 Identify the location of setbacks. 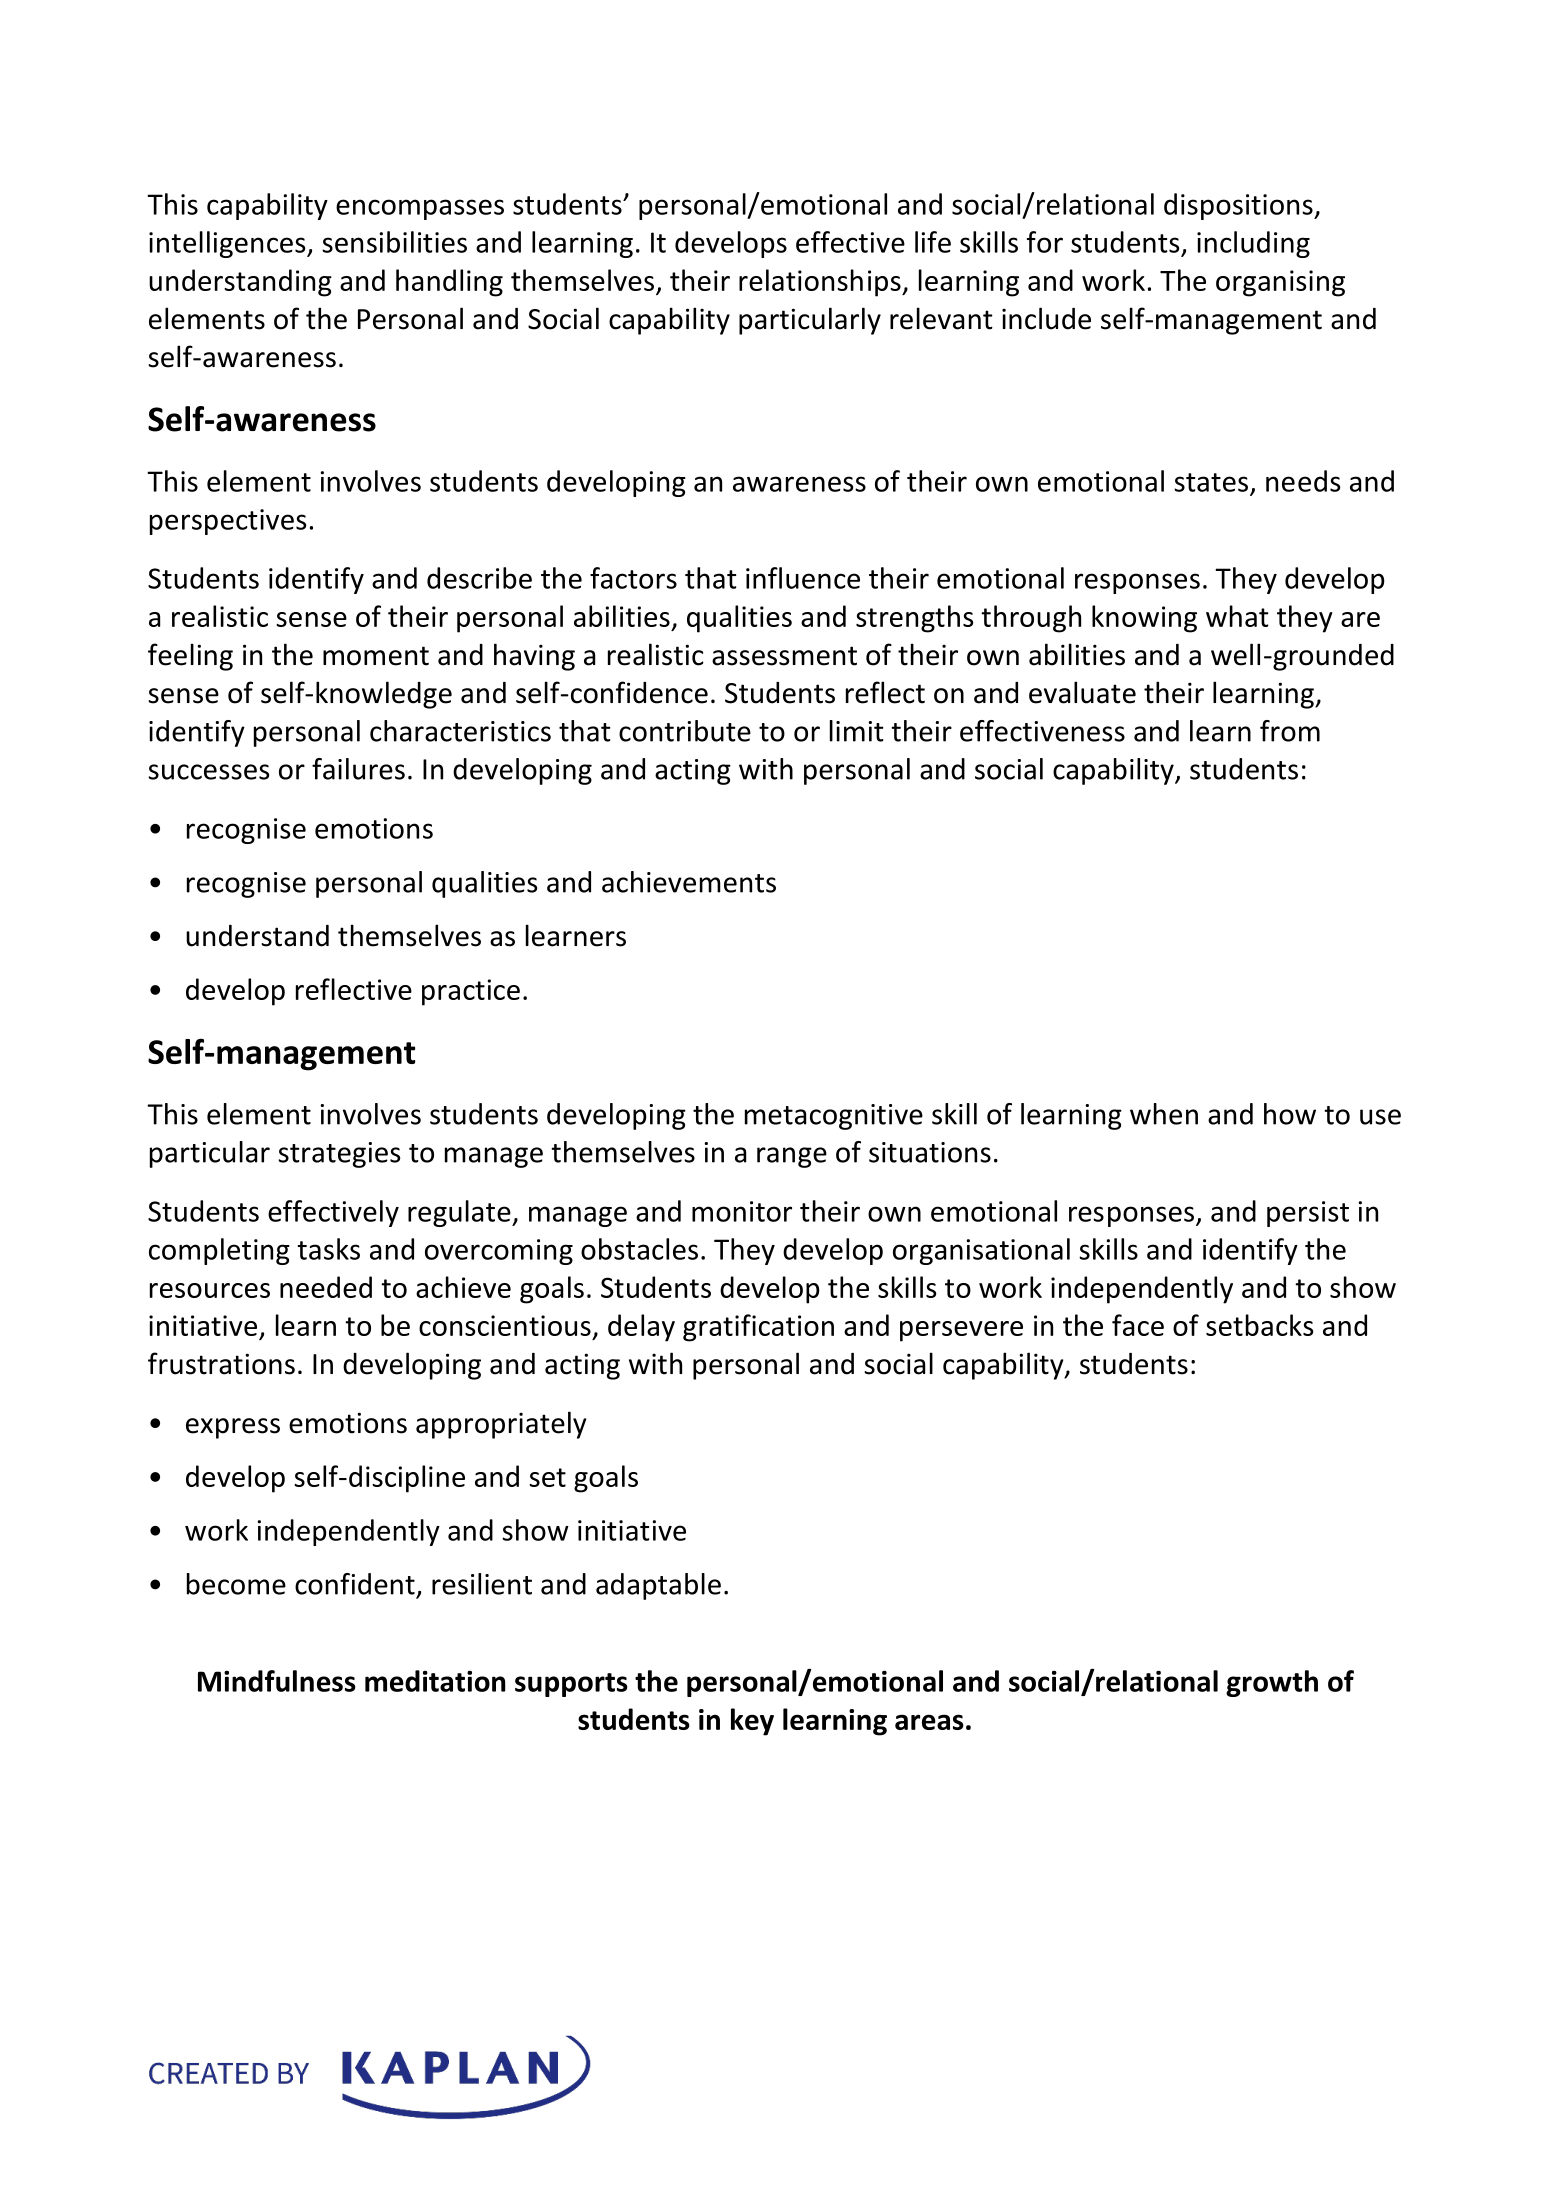
(1260, 1325).
